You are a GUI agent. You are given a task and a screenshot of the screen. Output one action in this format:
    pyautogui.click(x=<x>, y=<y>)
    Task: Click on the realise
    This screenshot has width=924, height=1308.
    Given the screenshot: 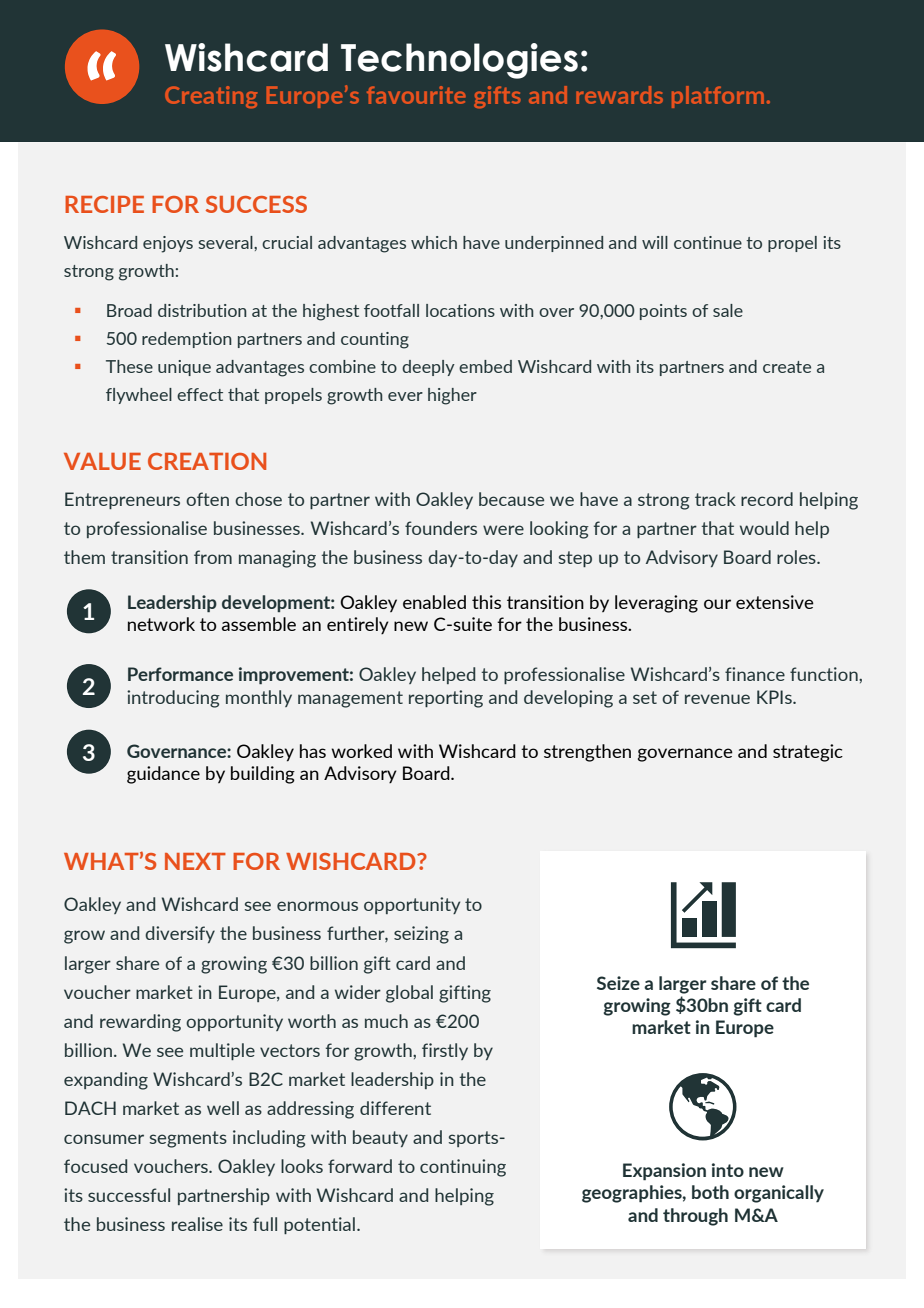 What is the action you would take?
    pyautogui.click(x=197, y=1224)
